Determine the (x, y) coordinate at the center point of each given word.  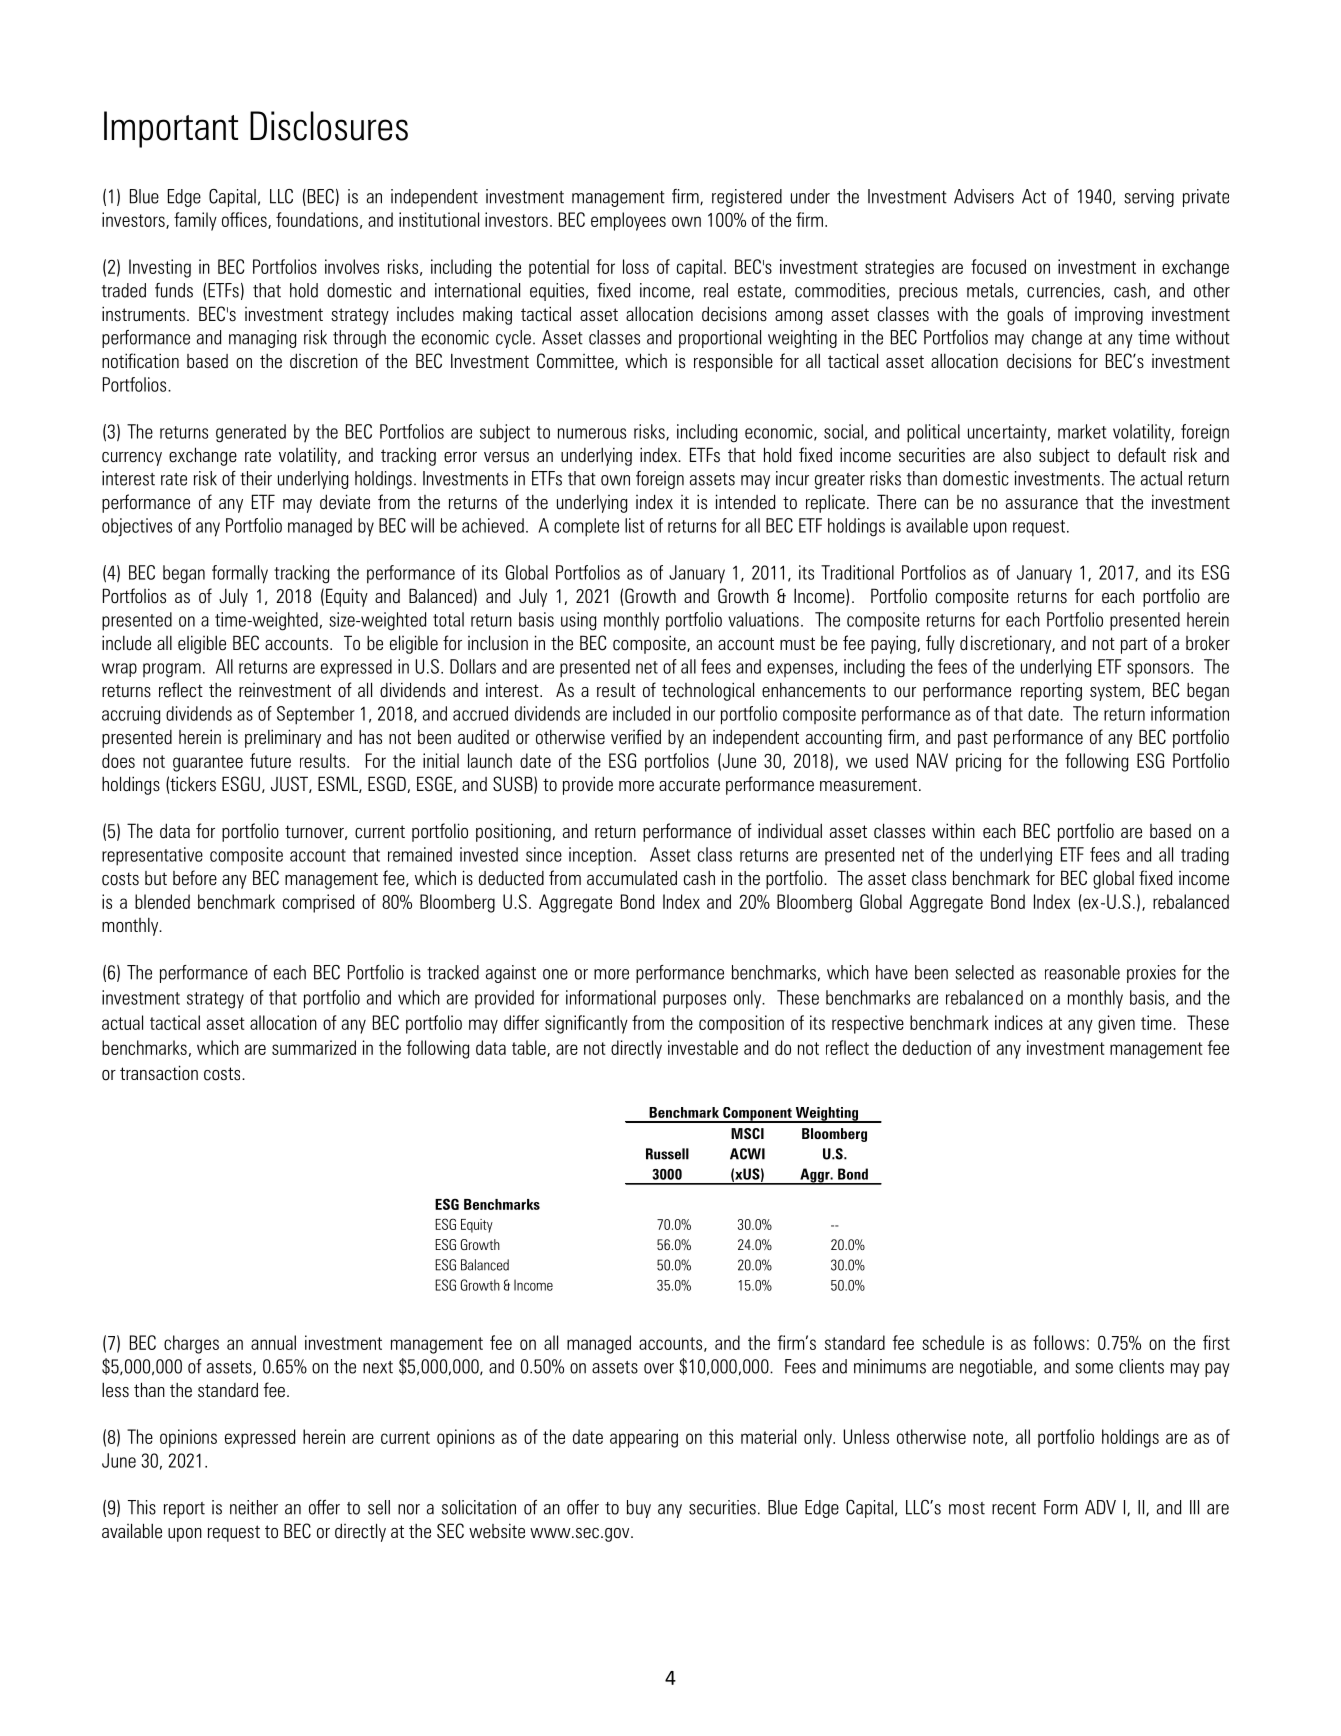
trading (1205, 856)
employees (628, 221)
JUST (290, 784)
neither (254, 1507)
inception (600, 856)
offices (245, 220)
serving (1149, 198)
